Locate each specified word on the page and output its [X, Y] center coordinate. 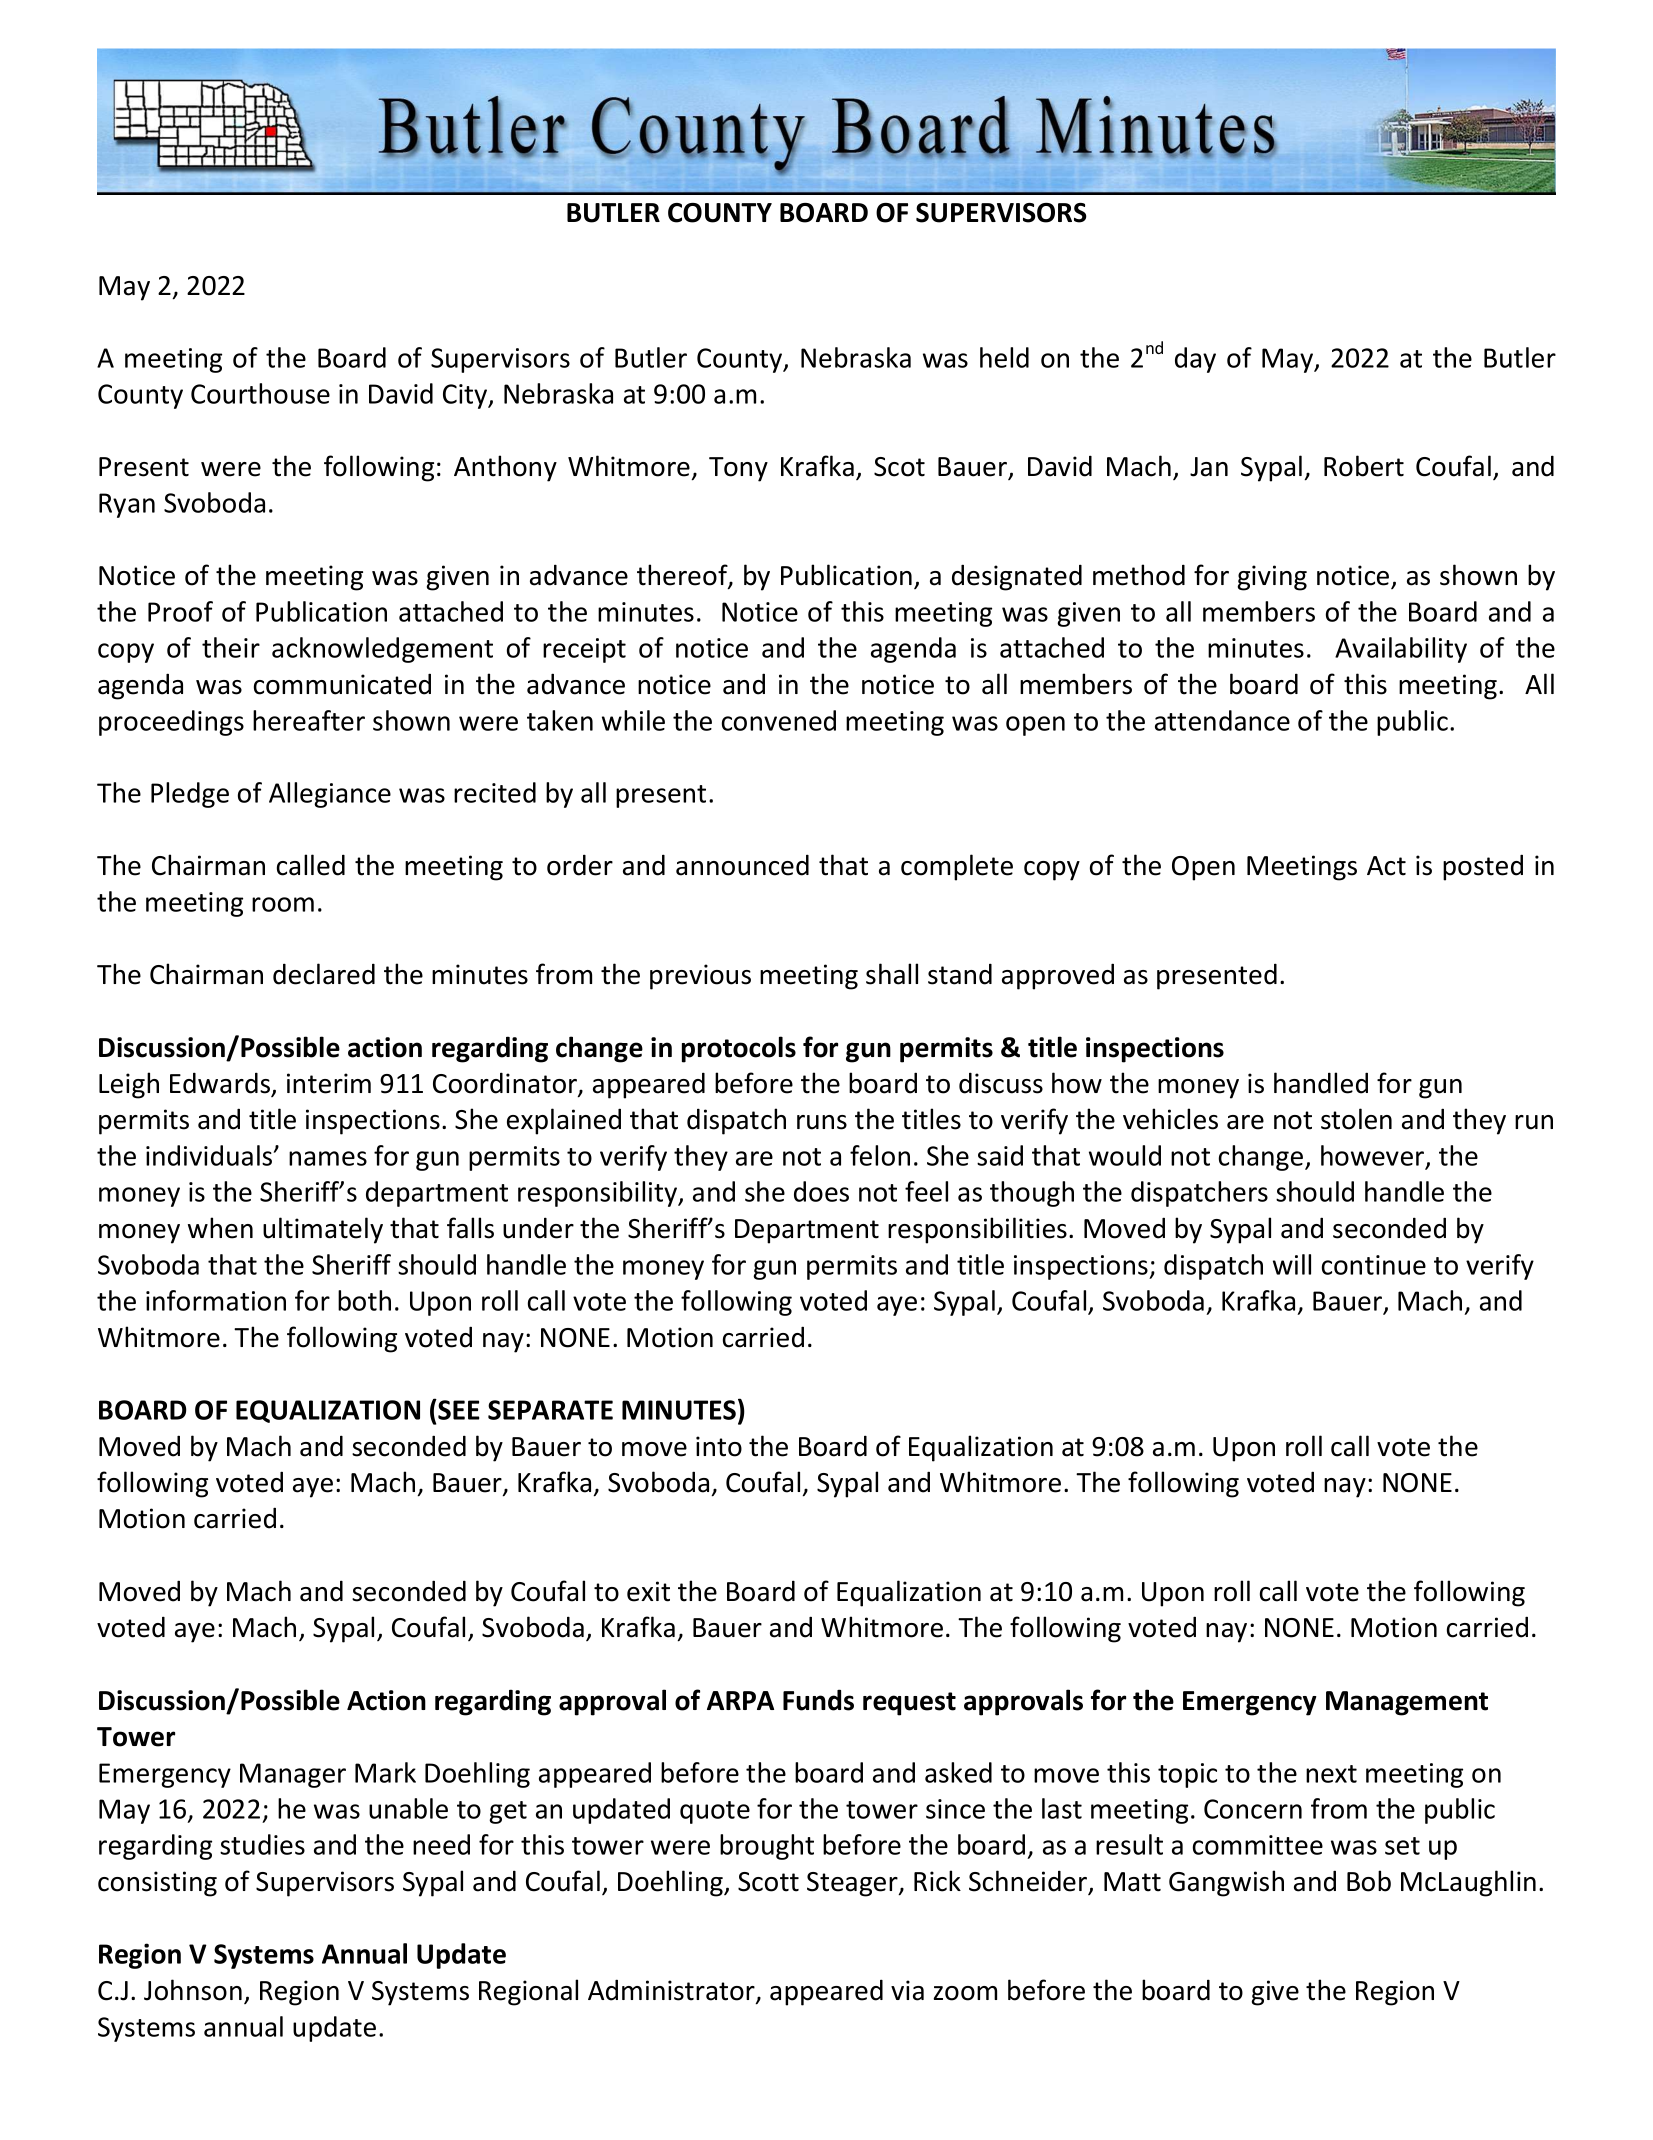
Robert [1364, 466]
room [283, 904]
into [719, 1446]
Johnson [193, 1990]
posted [1483, 867]
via [907, 1990]
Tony [738, 469]
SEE [458, 1409]
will [1292, 1264]
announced [742, 865]
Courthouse [260, 393]
